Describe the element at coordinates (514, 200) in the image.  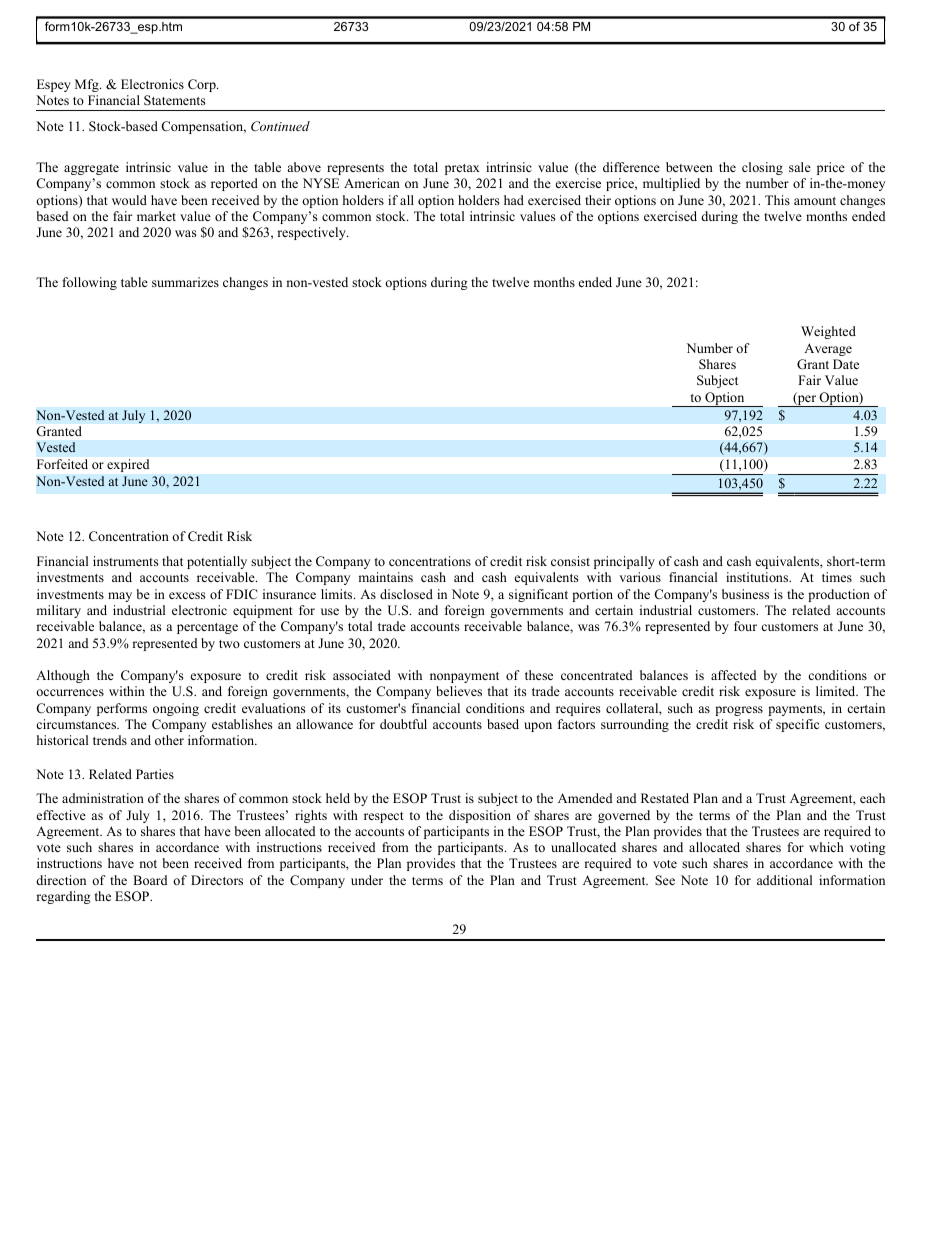
I see `had` at that location.
